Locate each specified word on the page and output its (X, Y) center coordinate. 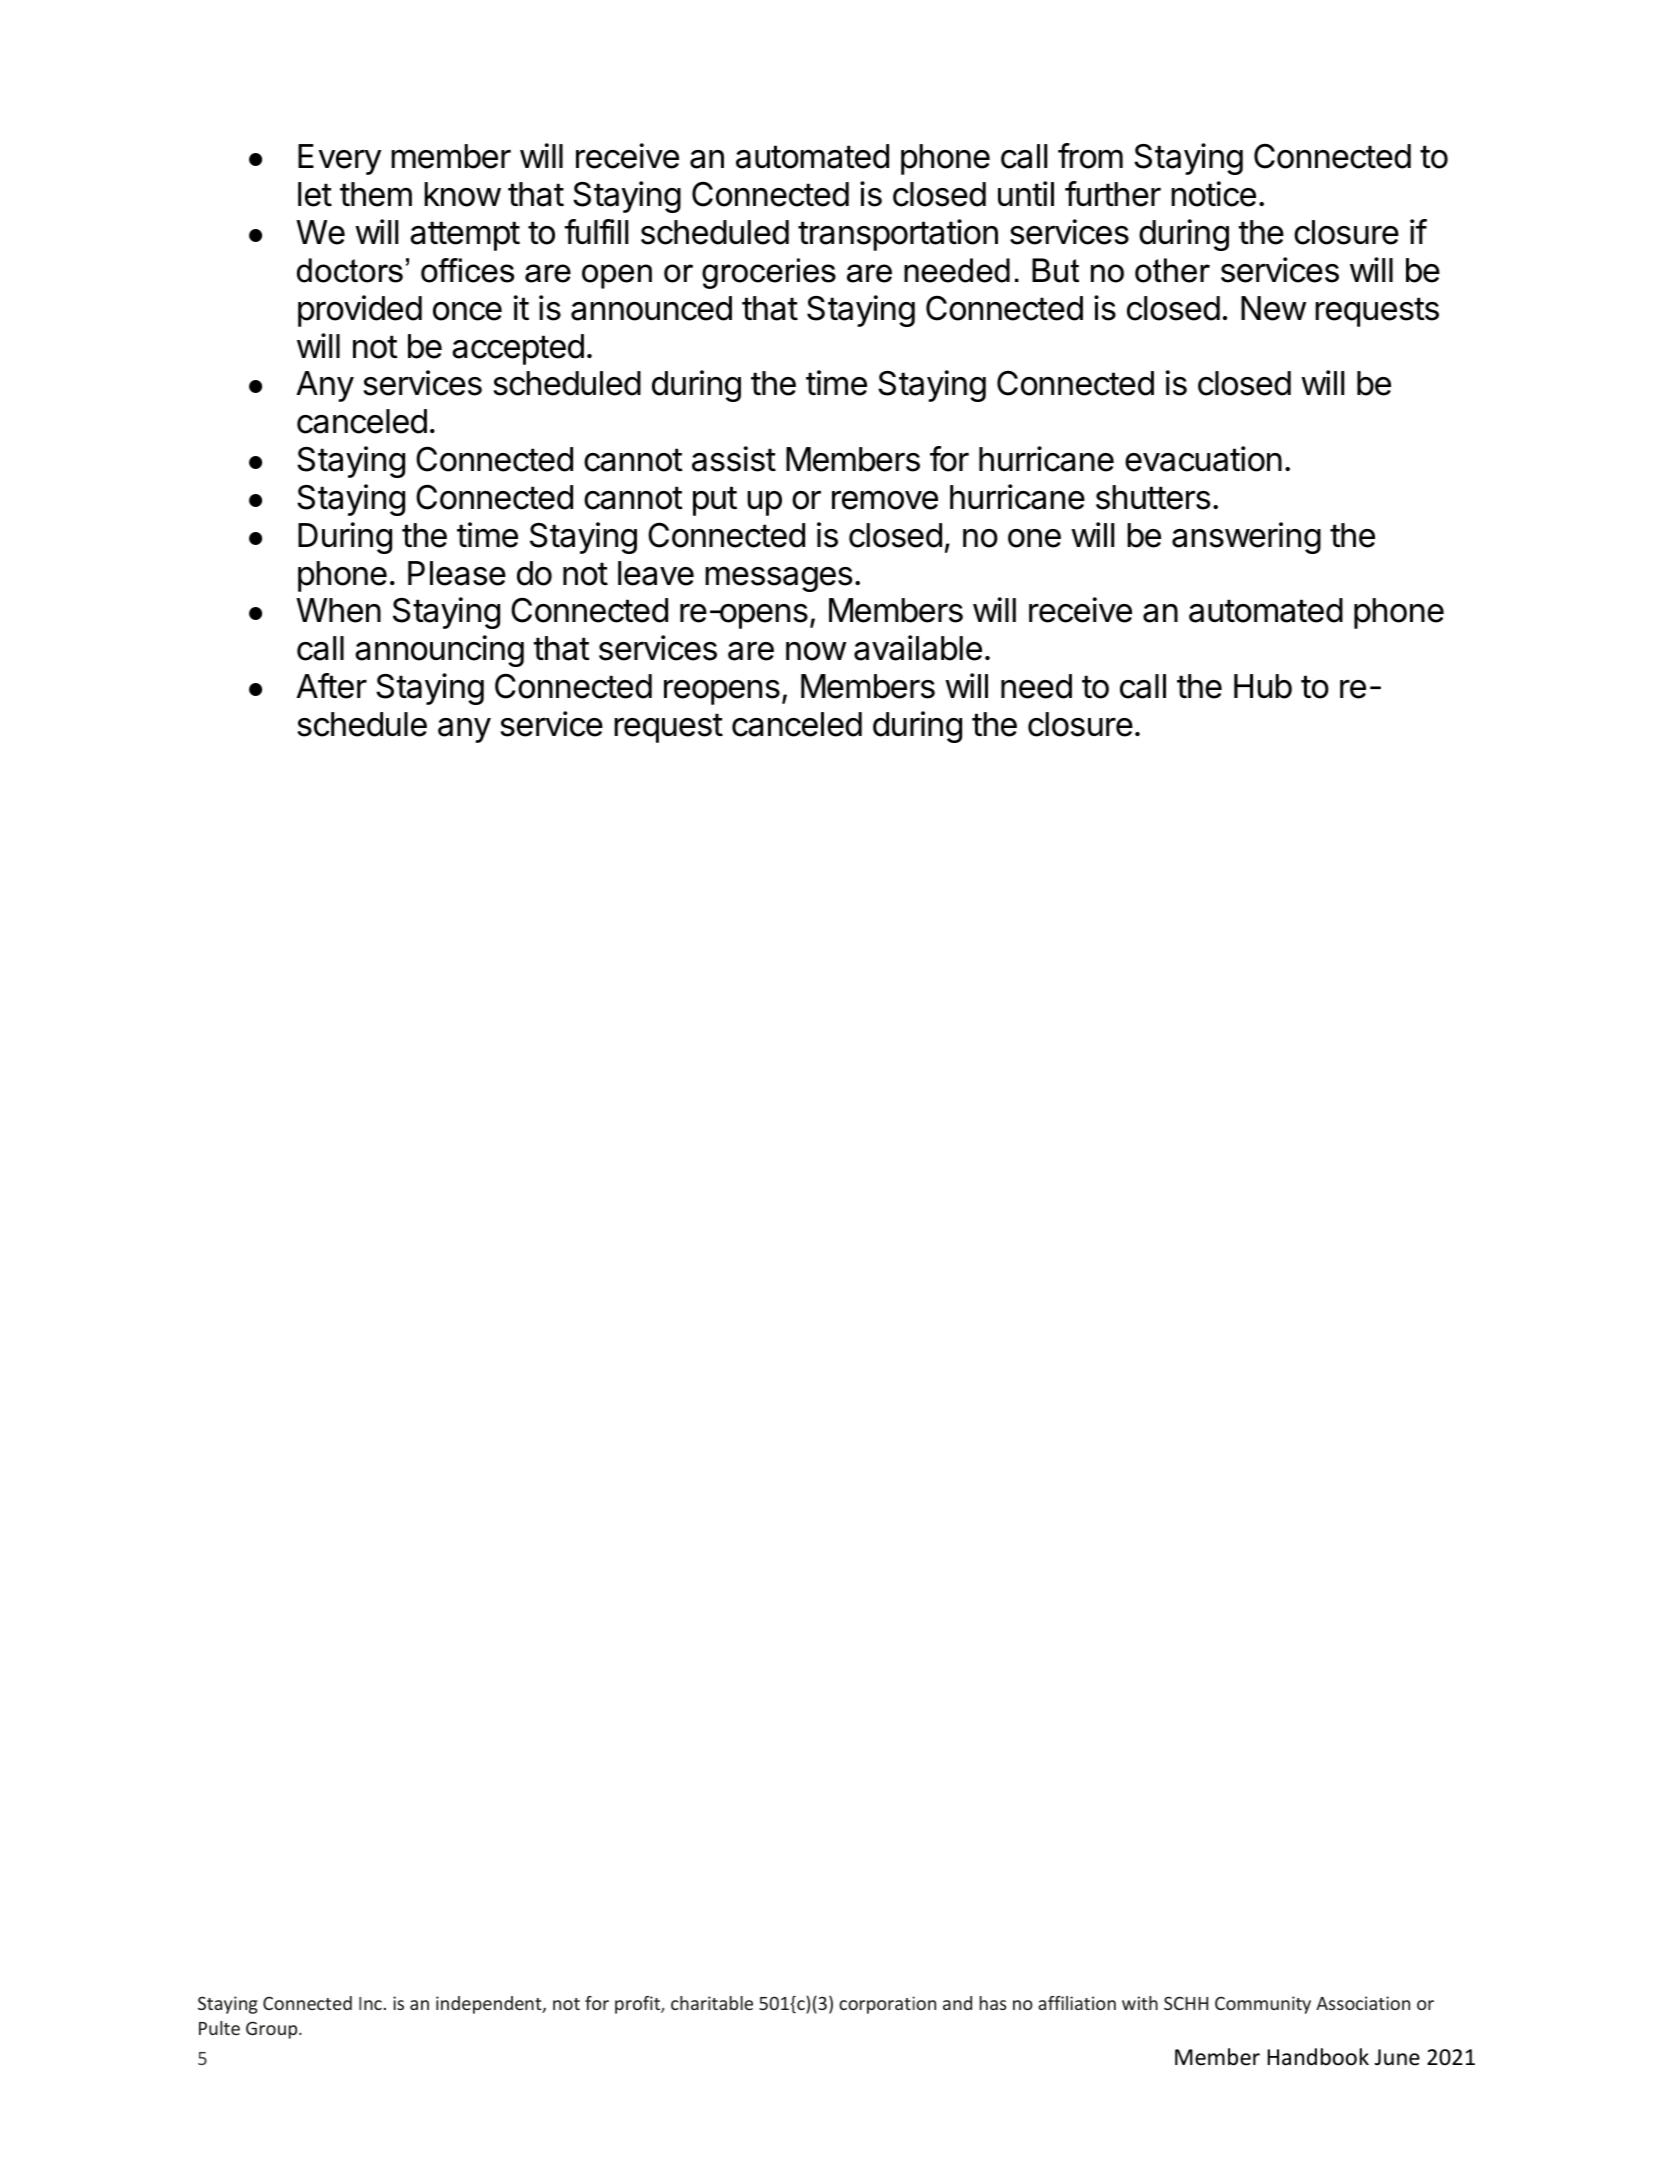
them (376, 194)
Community (1263, 2005)
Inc (370, 2003)
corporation (887, 2005)
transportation (898, 235)
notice (1213, 194)
